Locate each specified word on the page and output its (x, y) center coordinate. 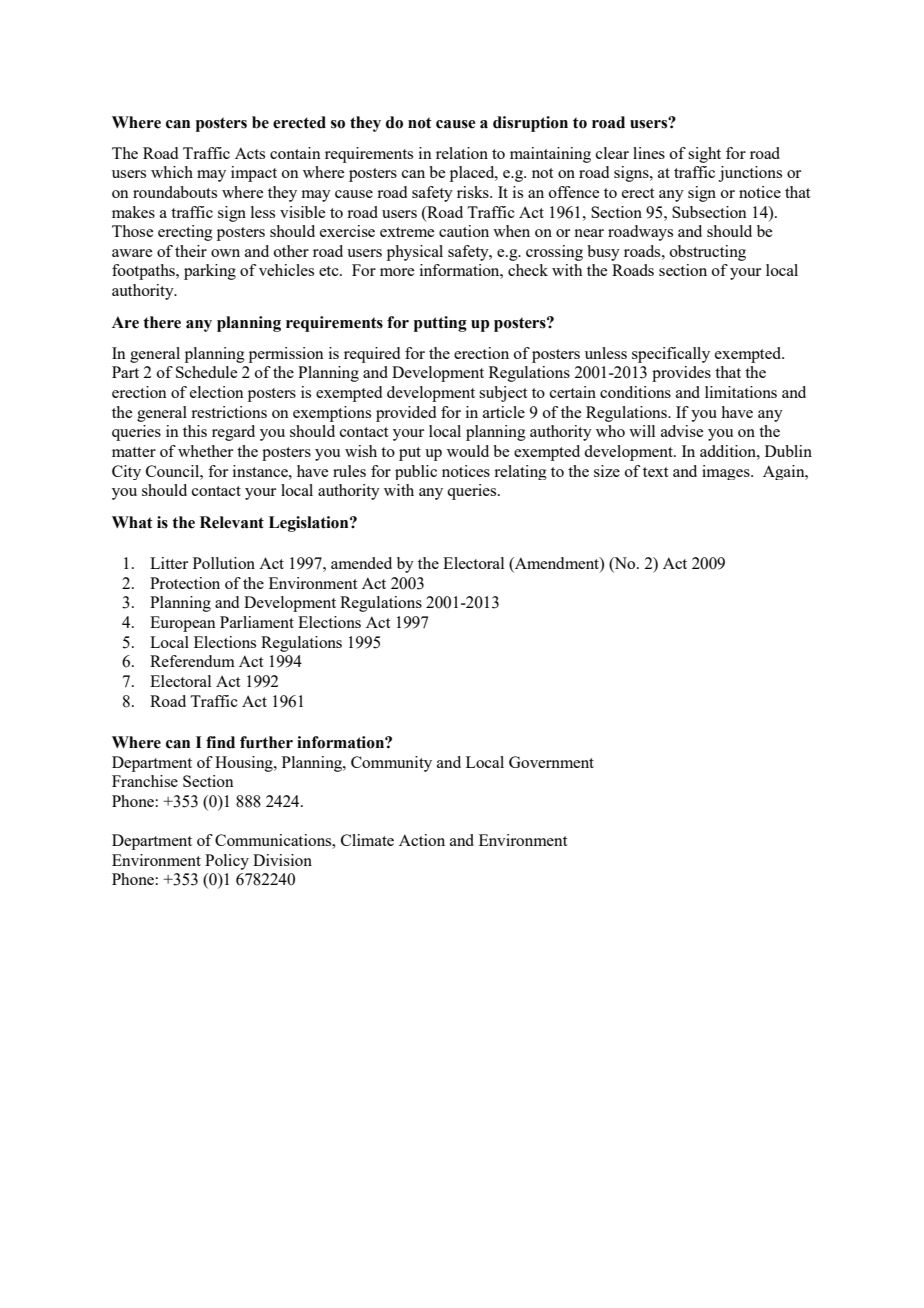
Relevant (232, 522)
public (416, 472)
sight (704, 155)
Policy (227, 862)
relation (462, 153)
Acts (250, 153)
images (727, 472)
